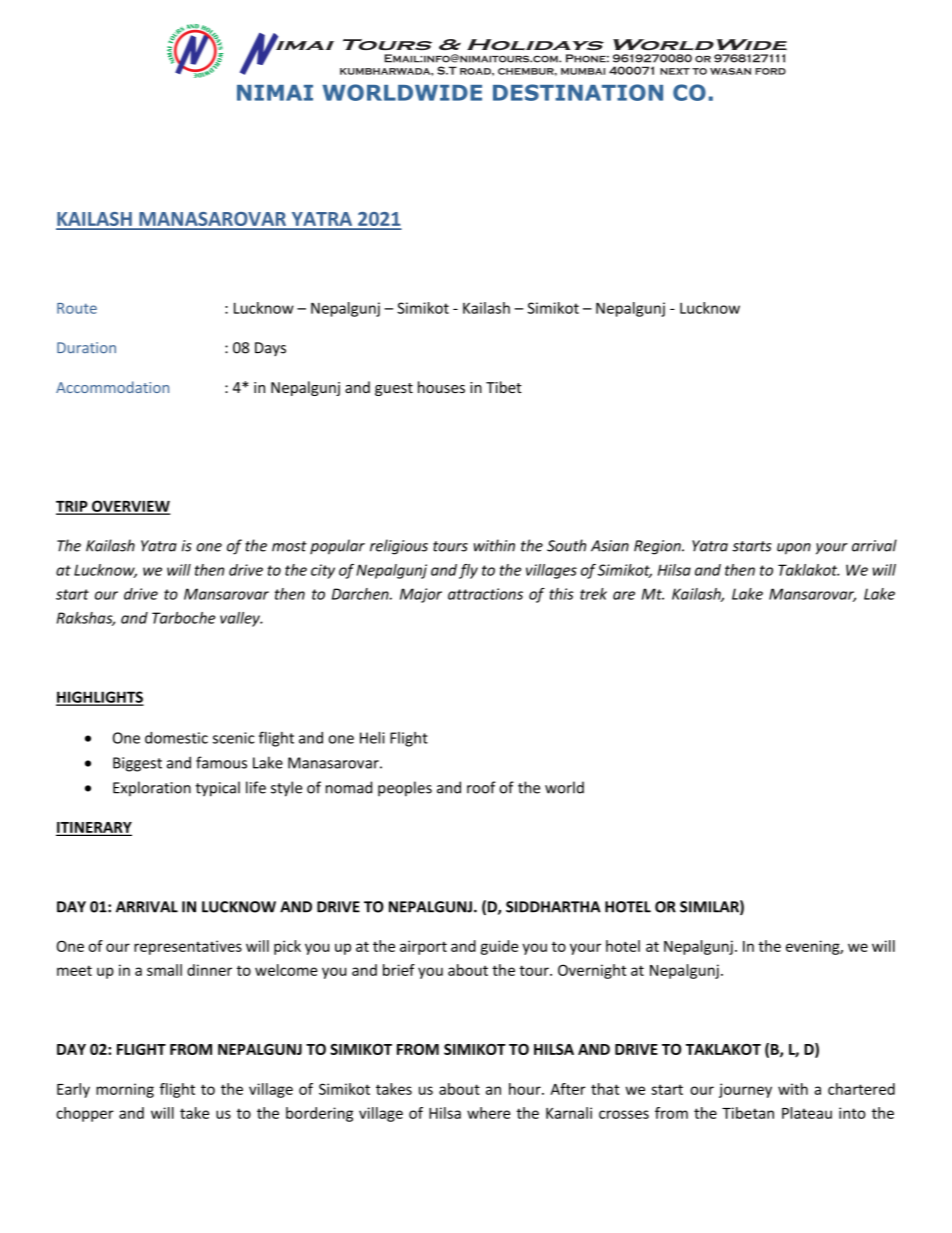 The width and height of the screenshot is (952, 1233). What do you see at coordinates (441, 387) in the screenshot?
I see `houses` at bounding box center [441, 387].
